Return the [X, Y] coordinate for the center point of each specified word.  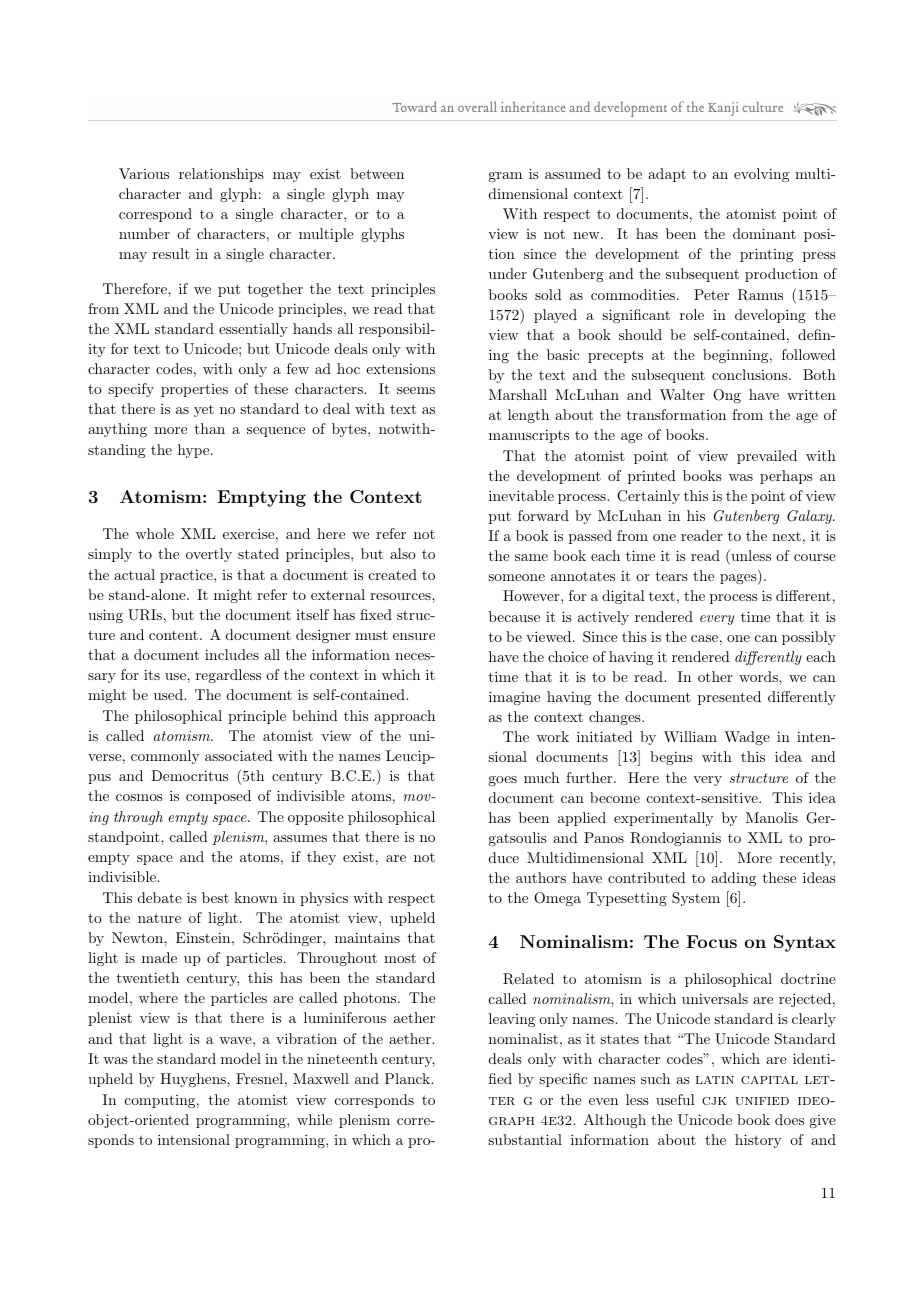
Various [144, 173]
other [715, 676]
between [377, 173]
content [173, 635]
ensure [414, 636]
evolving [761, 175]
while [314, 1119]
